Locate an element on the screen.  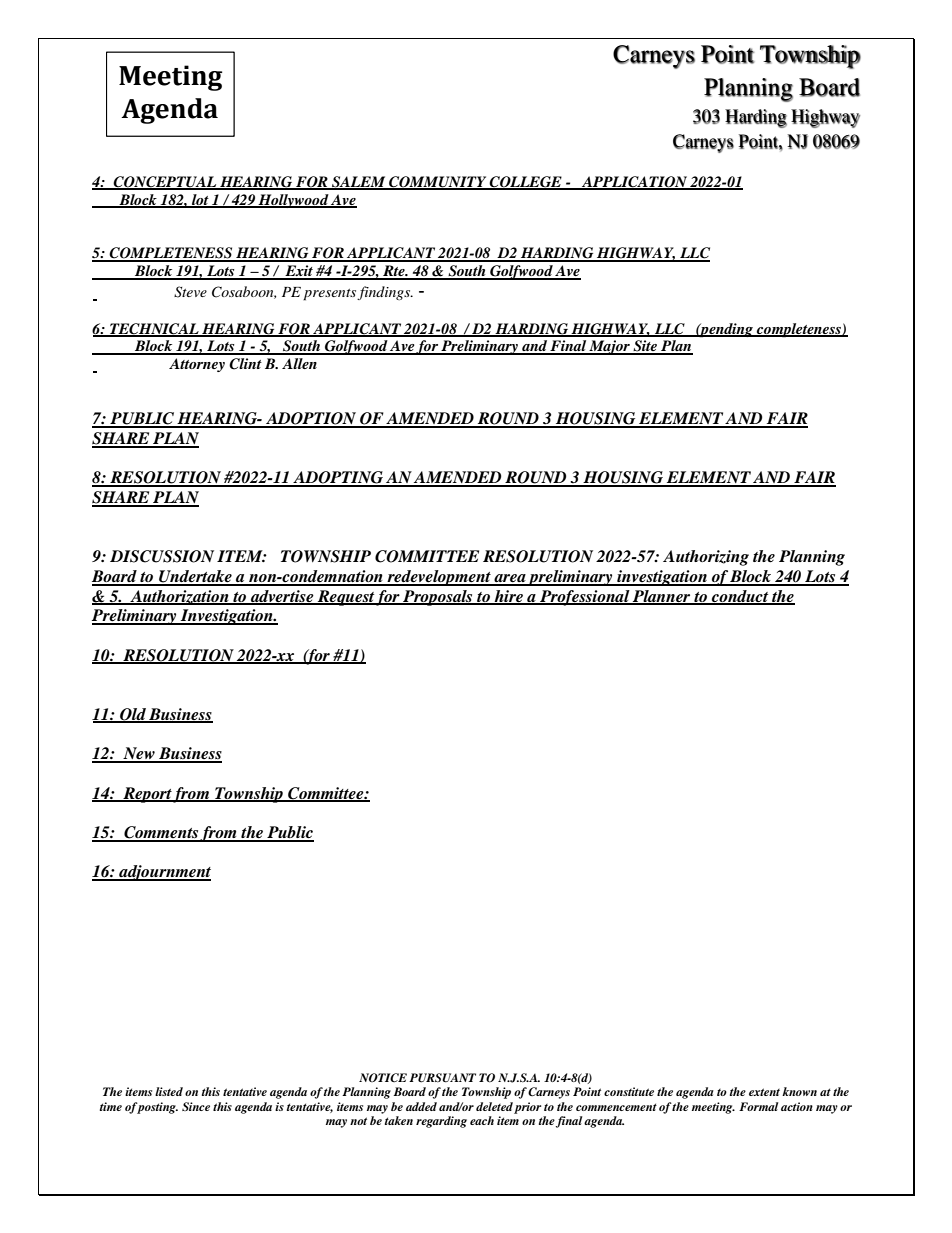
Major is located at coordinates (610, 347).
